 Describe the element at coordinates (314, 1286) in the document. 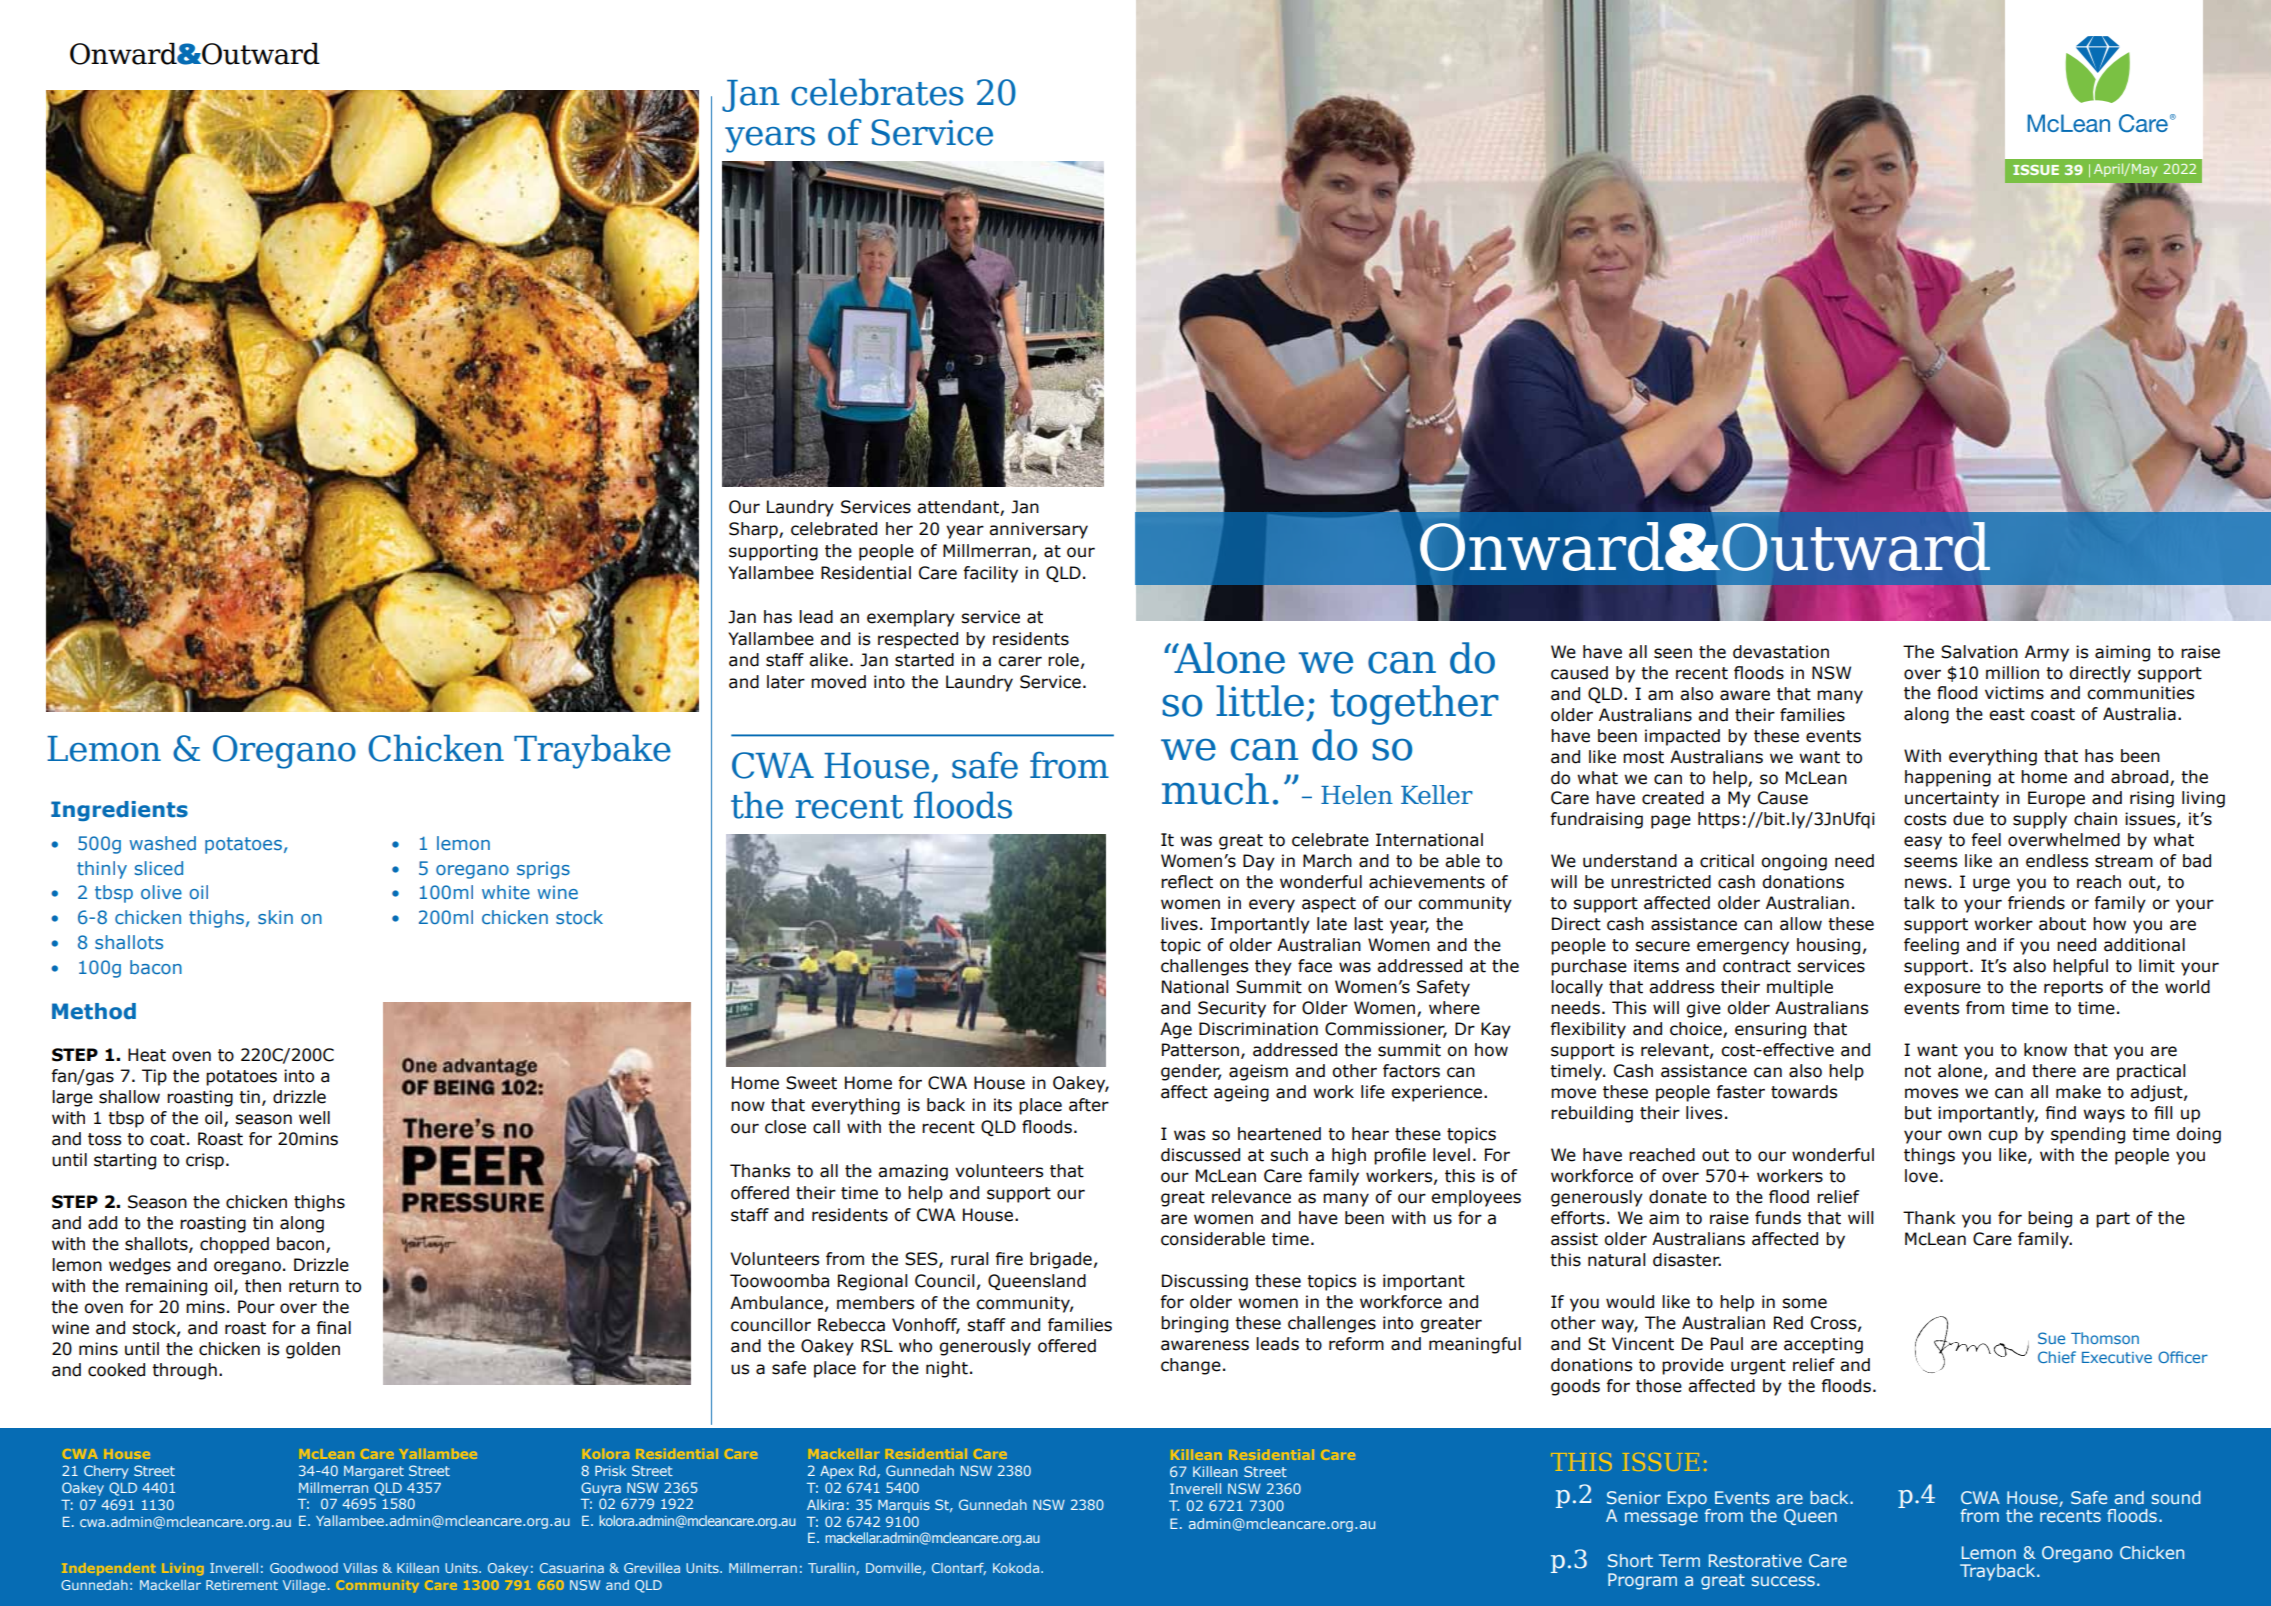

I see `return` at that location.
